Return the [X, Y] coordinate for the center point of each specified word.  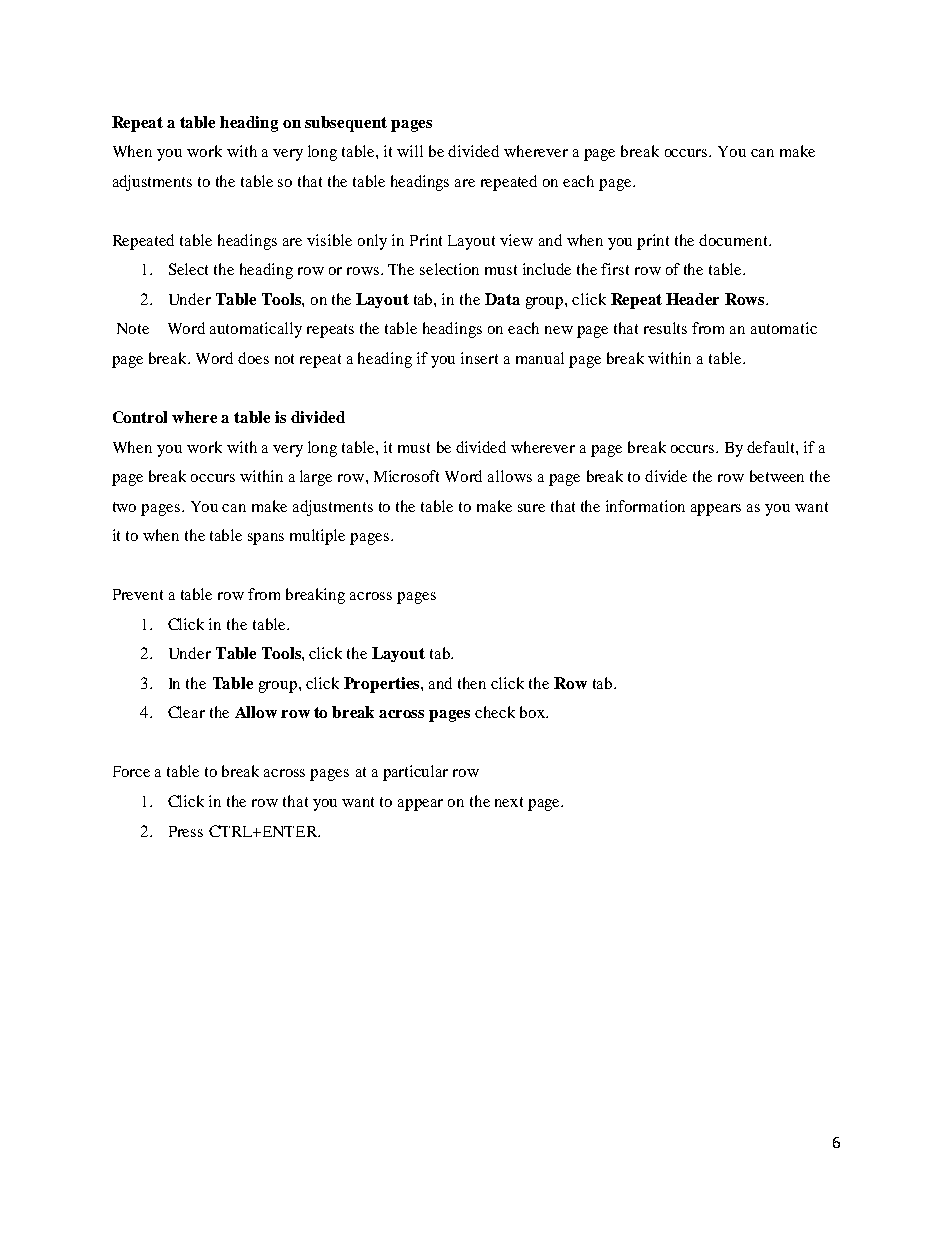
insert [479, 358]
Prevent [138, 594]
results [665, 328]
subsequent [346, 124]
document [734, 240]
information [645, 506]
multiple [317, 537]
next [509, 802]
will [410, 151]
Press [186, 831]
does [253, 358]
